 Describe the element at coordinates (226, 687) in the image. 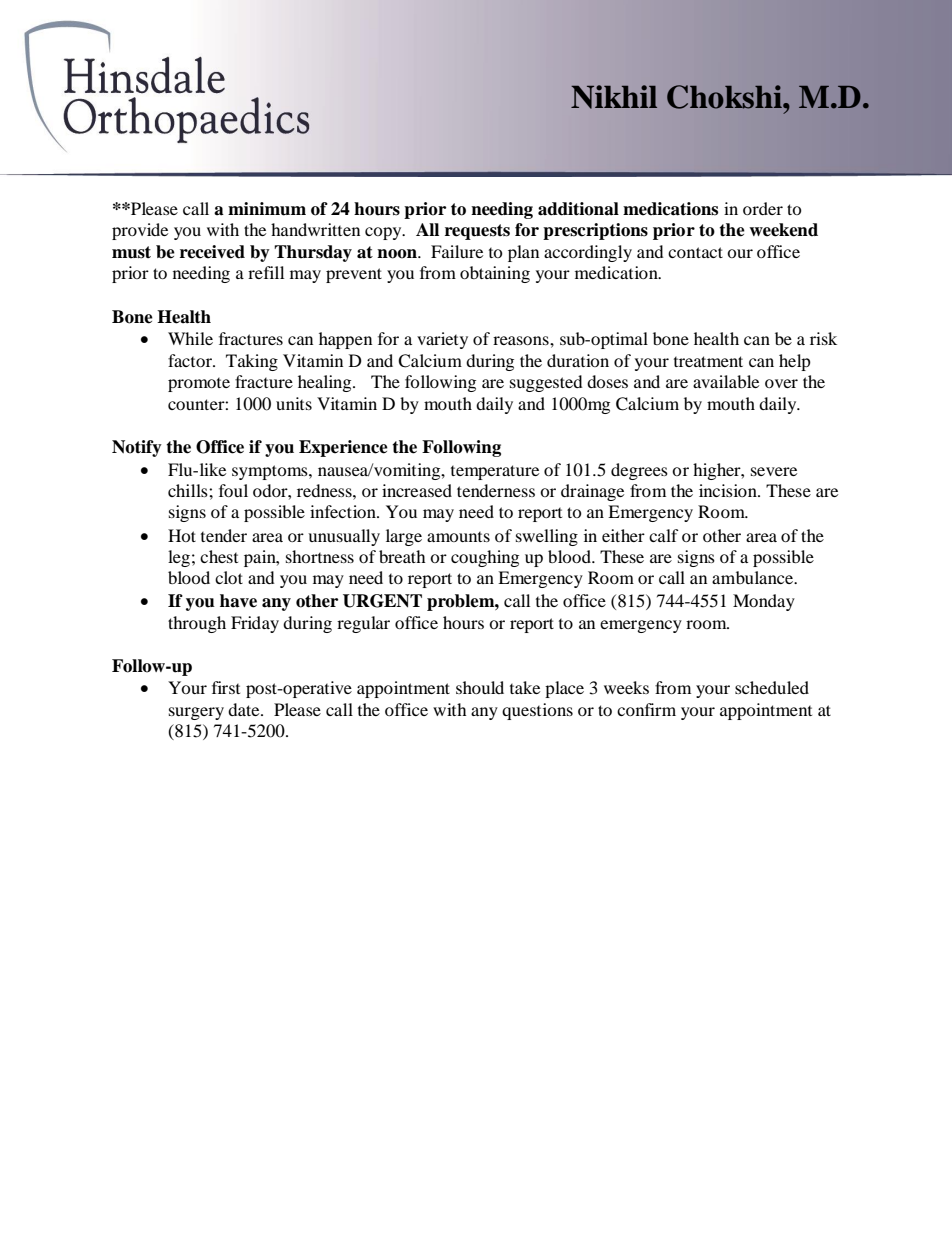

I see `first` at that location.
